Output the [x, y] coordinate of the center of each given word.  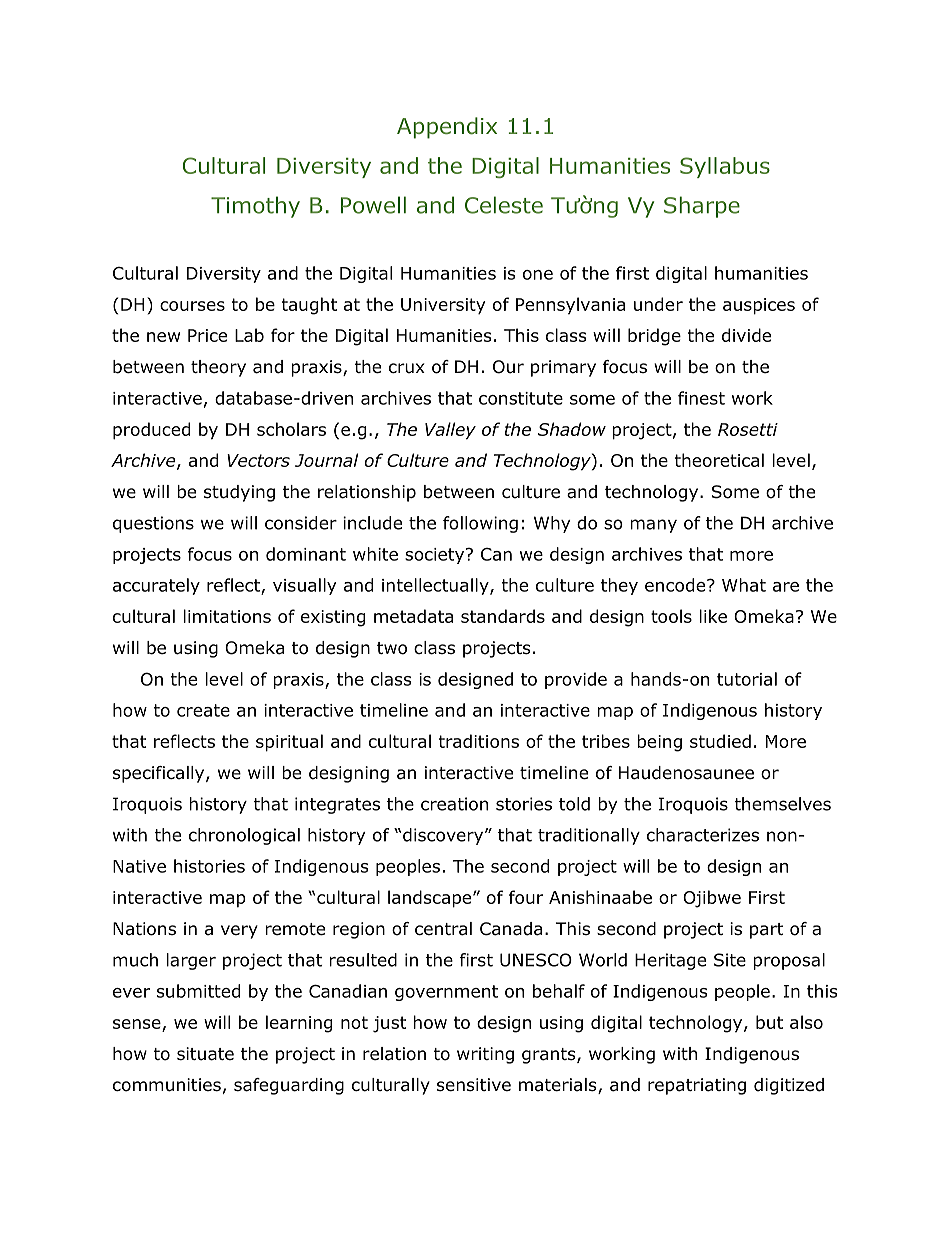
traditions [479, 741]
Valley [450, 431]
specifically [160, 774]
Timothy [255, 207]
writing [485, 1055]
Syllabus [725, 167]
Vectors [258, 460]
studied [720, 741]
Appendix [447, 128]
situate [205, 1054]
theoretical [719, 460]
